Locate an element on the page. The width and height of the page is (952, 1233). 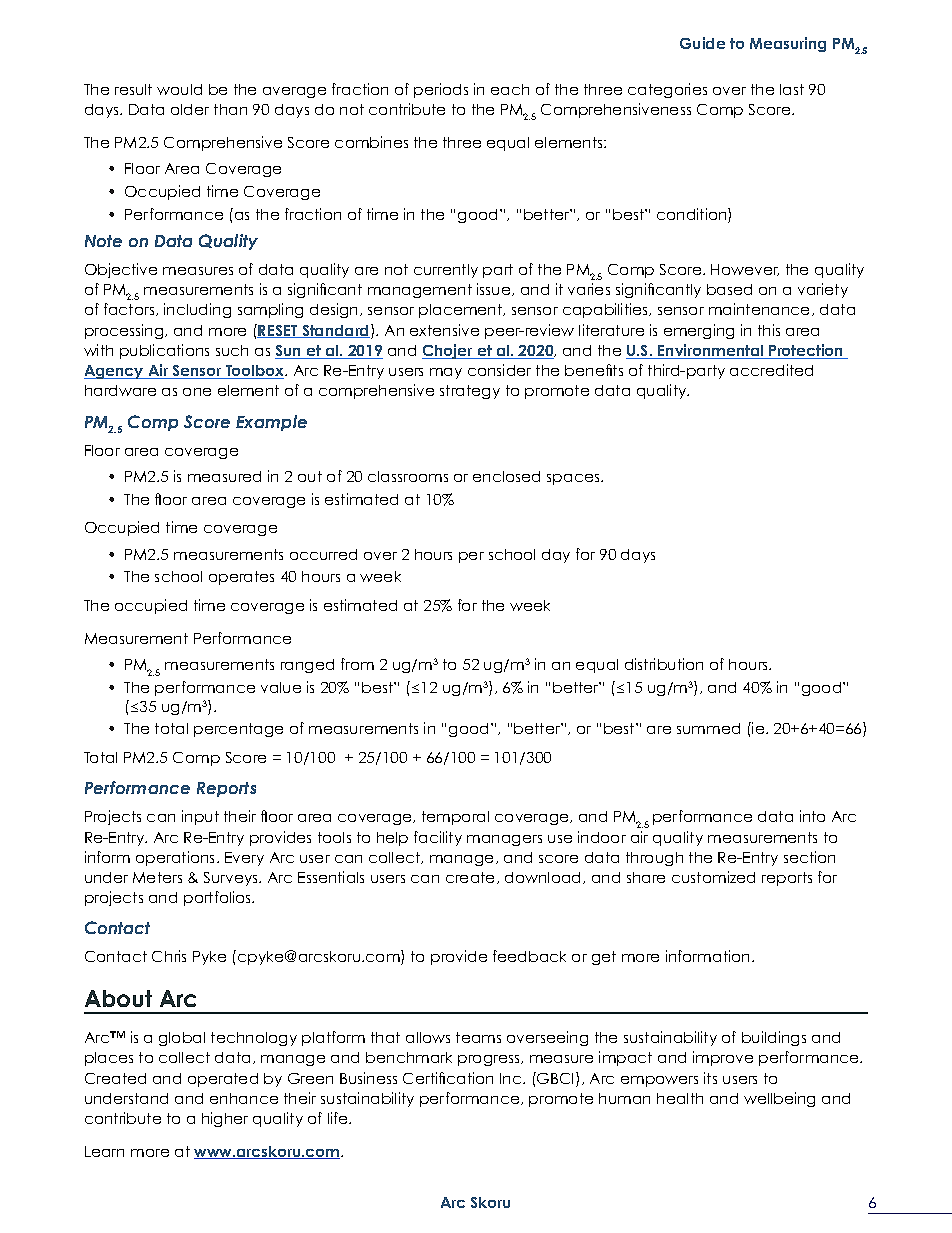
periods is located at coordinates (441, 90).
